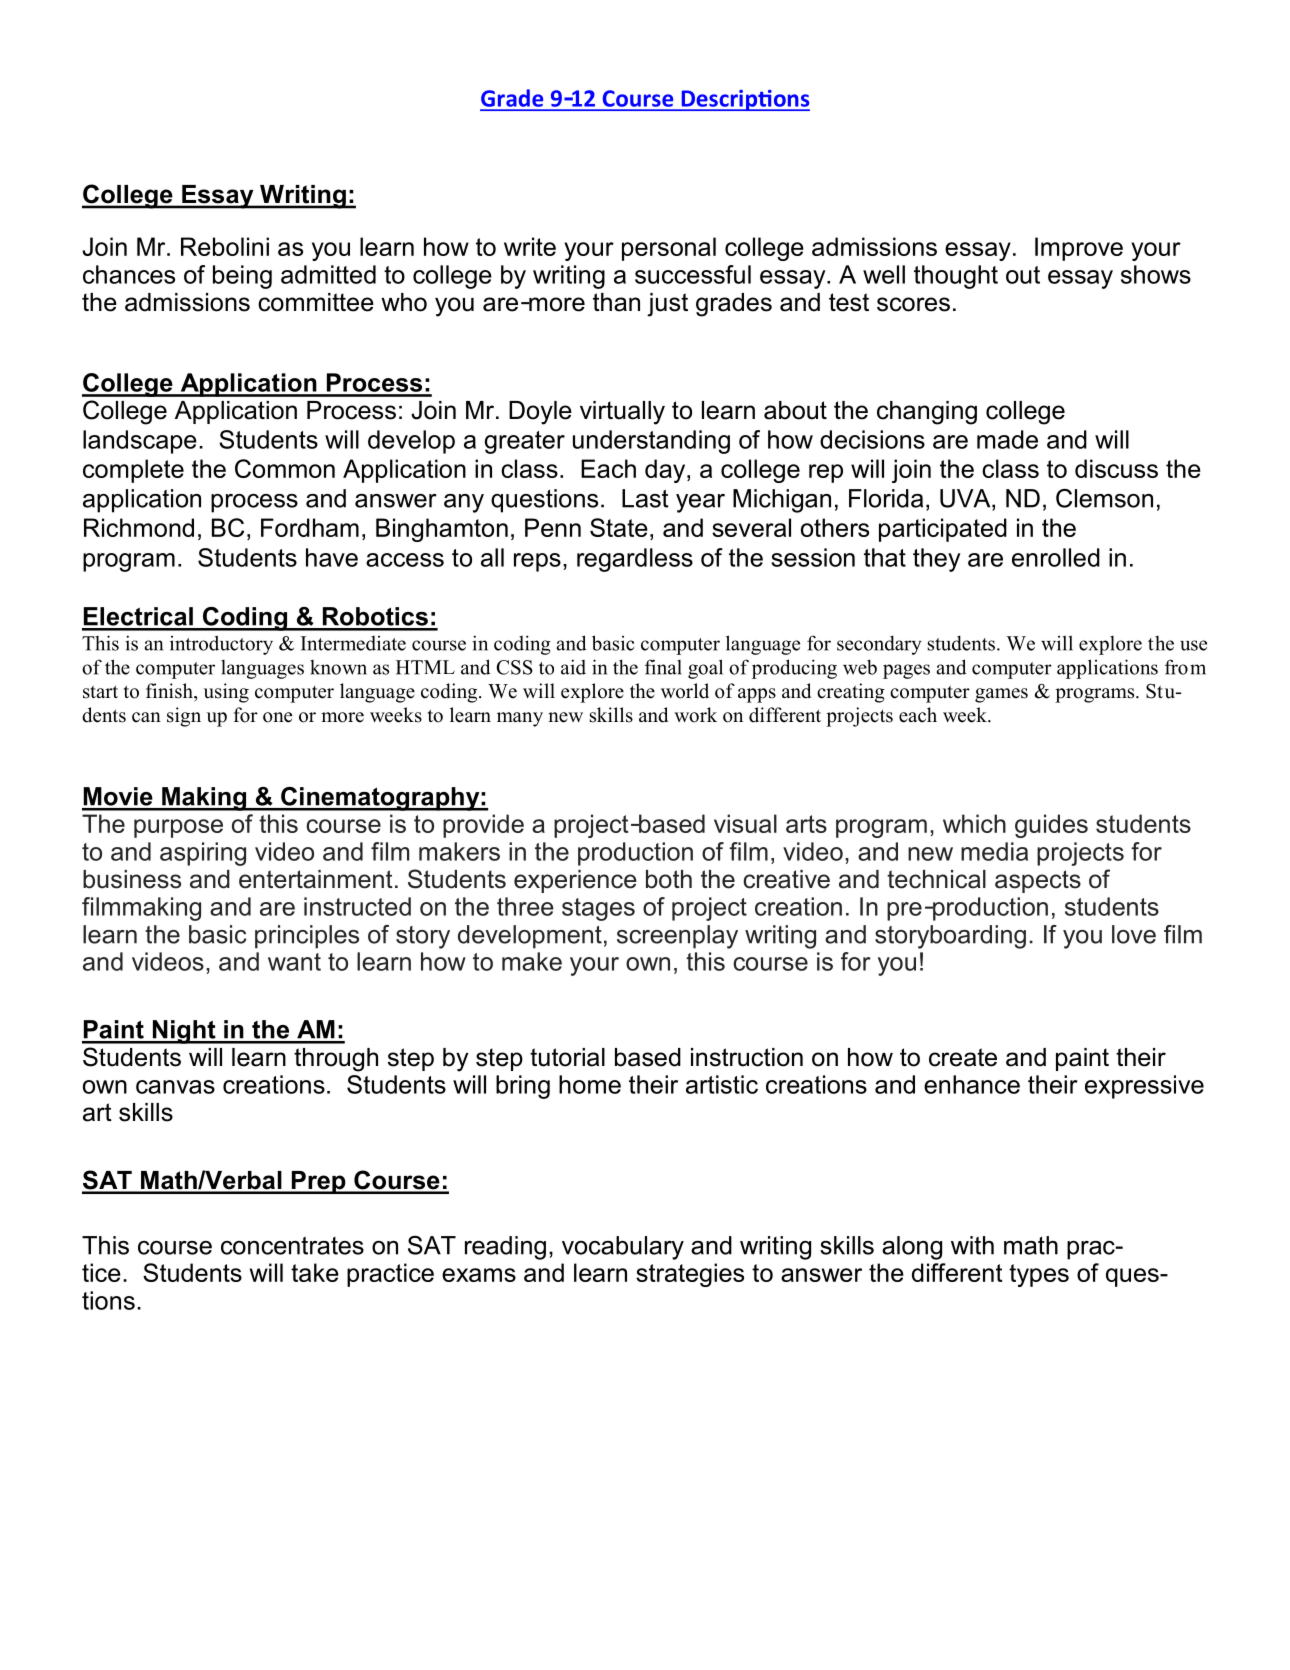 The image size is (1290, 1670). Describe the element at coordinates (292, 1246) in the screenshot. I see `concentrates` at that location.
